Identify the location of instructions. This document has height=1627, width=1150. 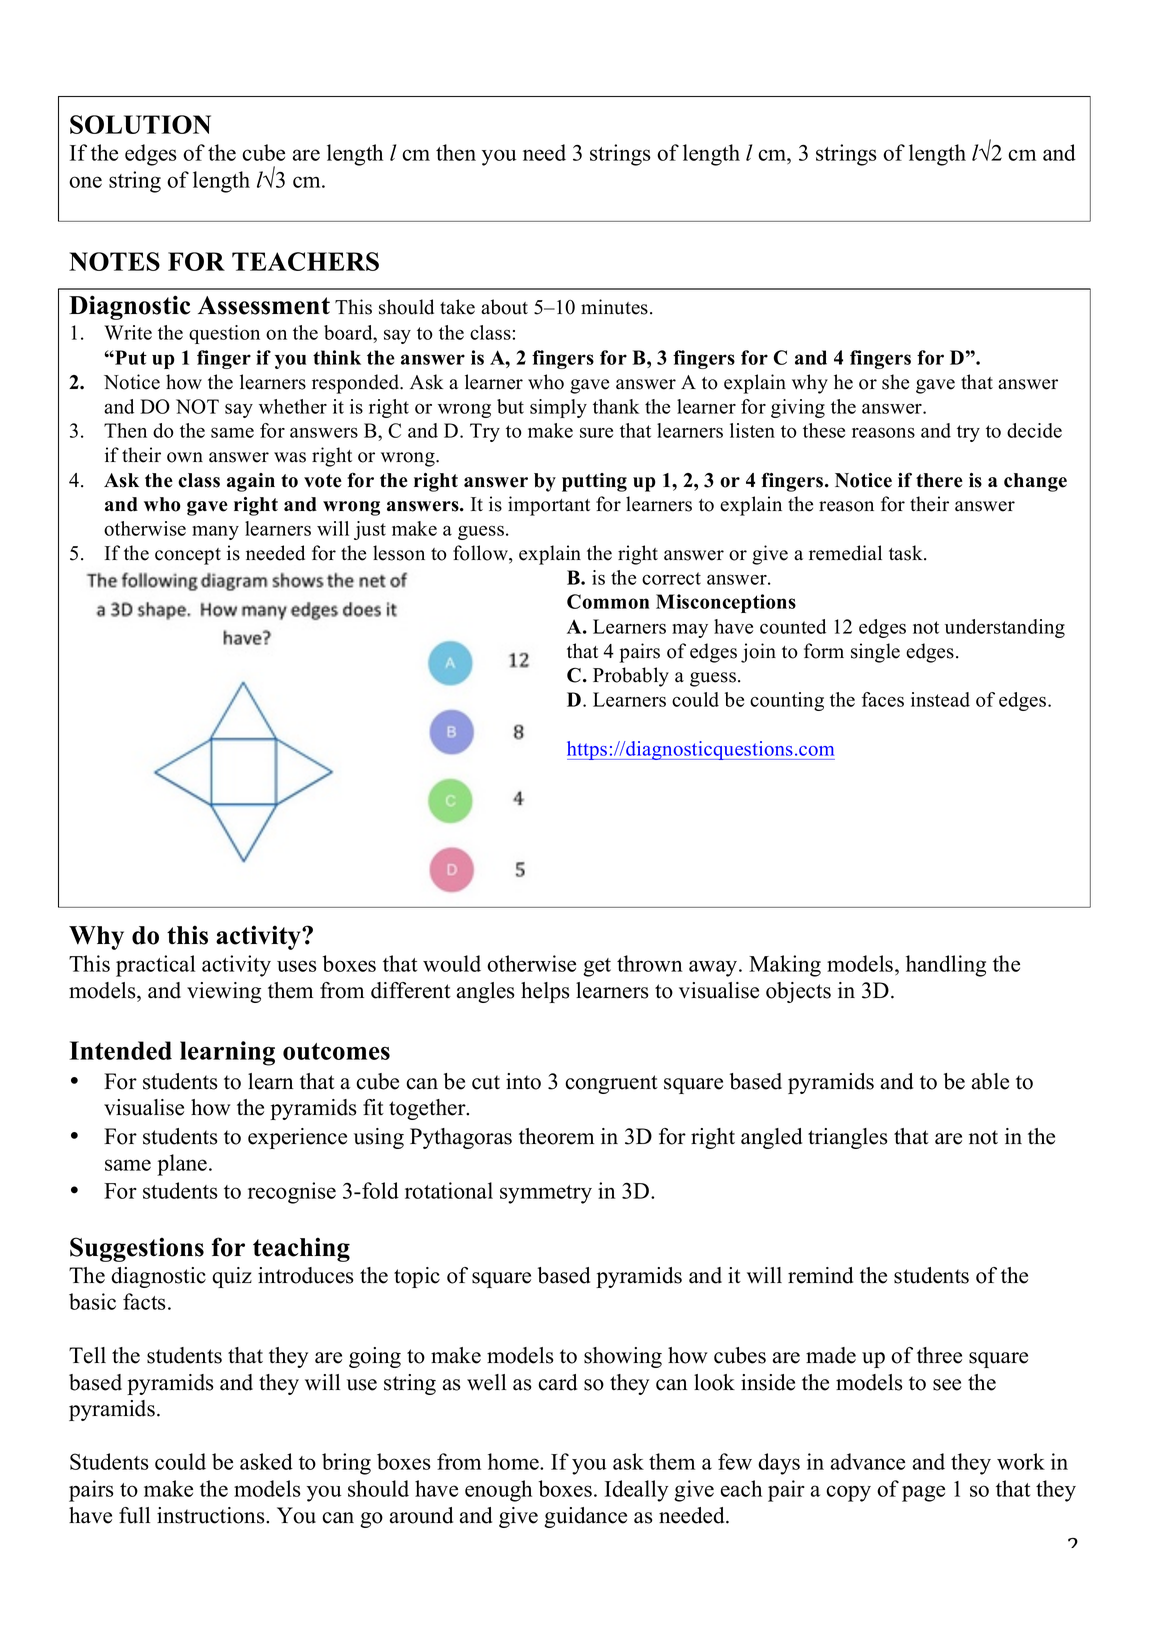
(212, 1515).
